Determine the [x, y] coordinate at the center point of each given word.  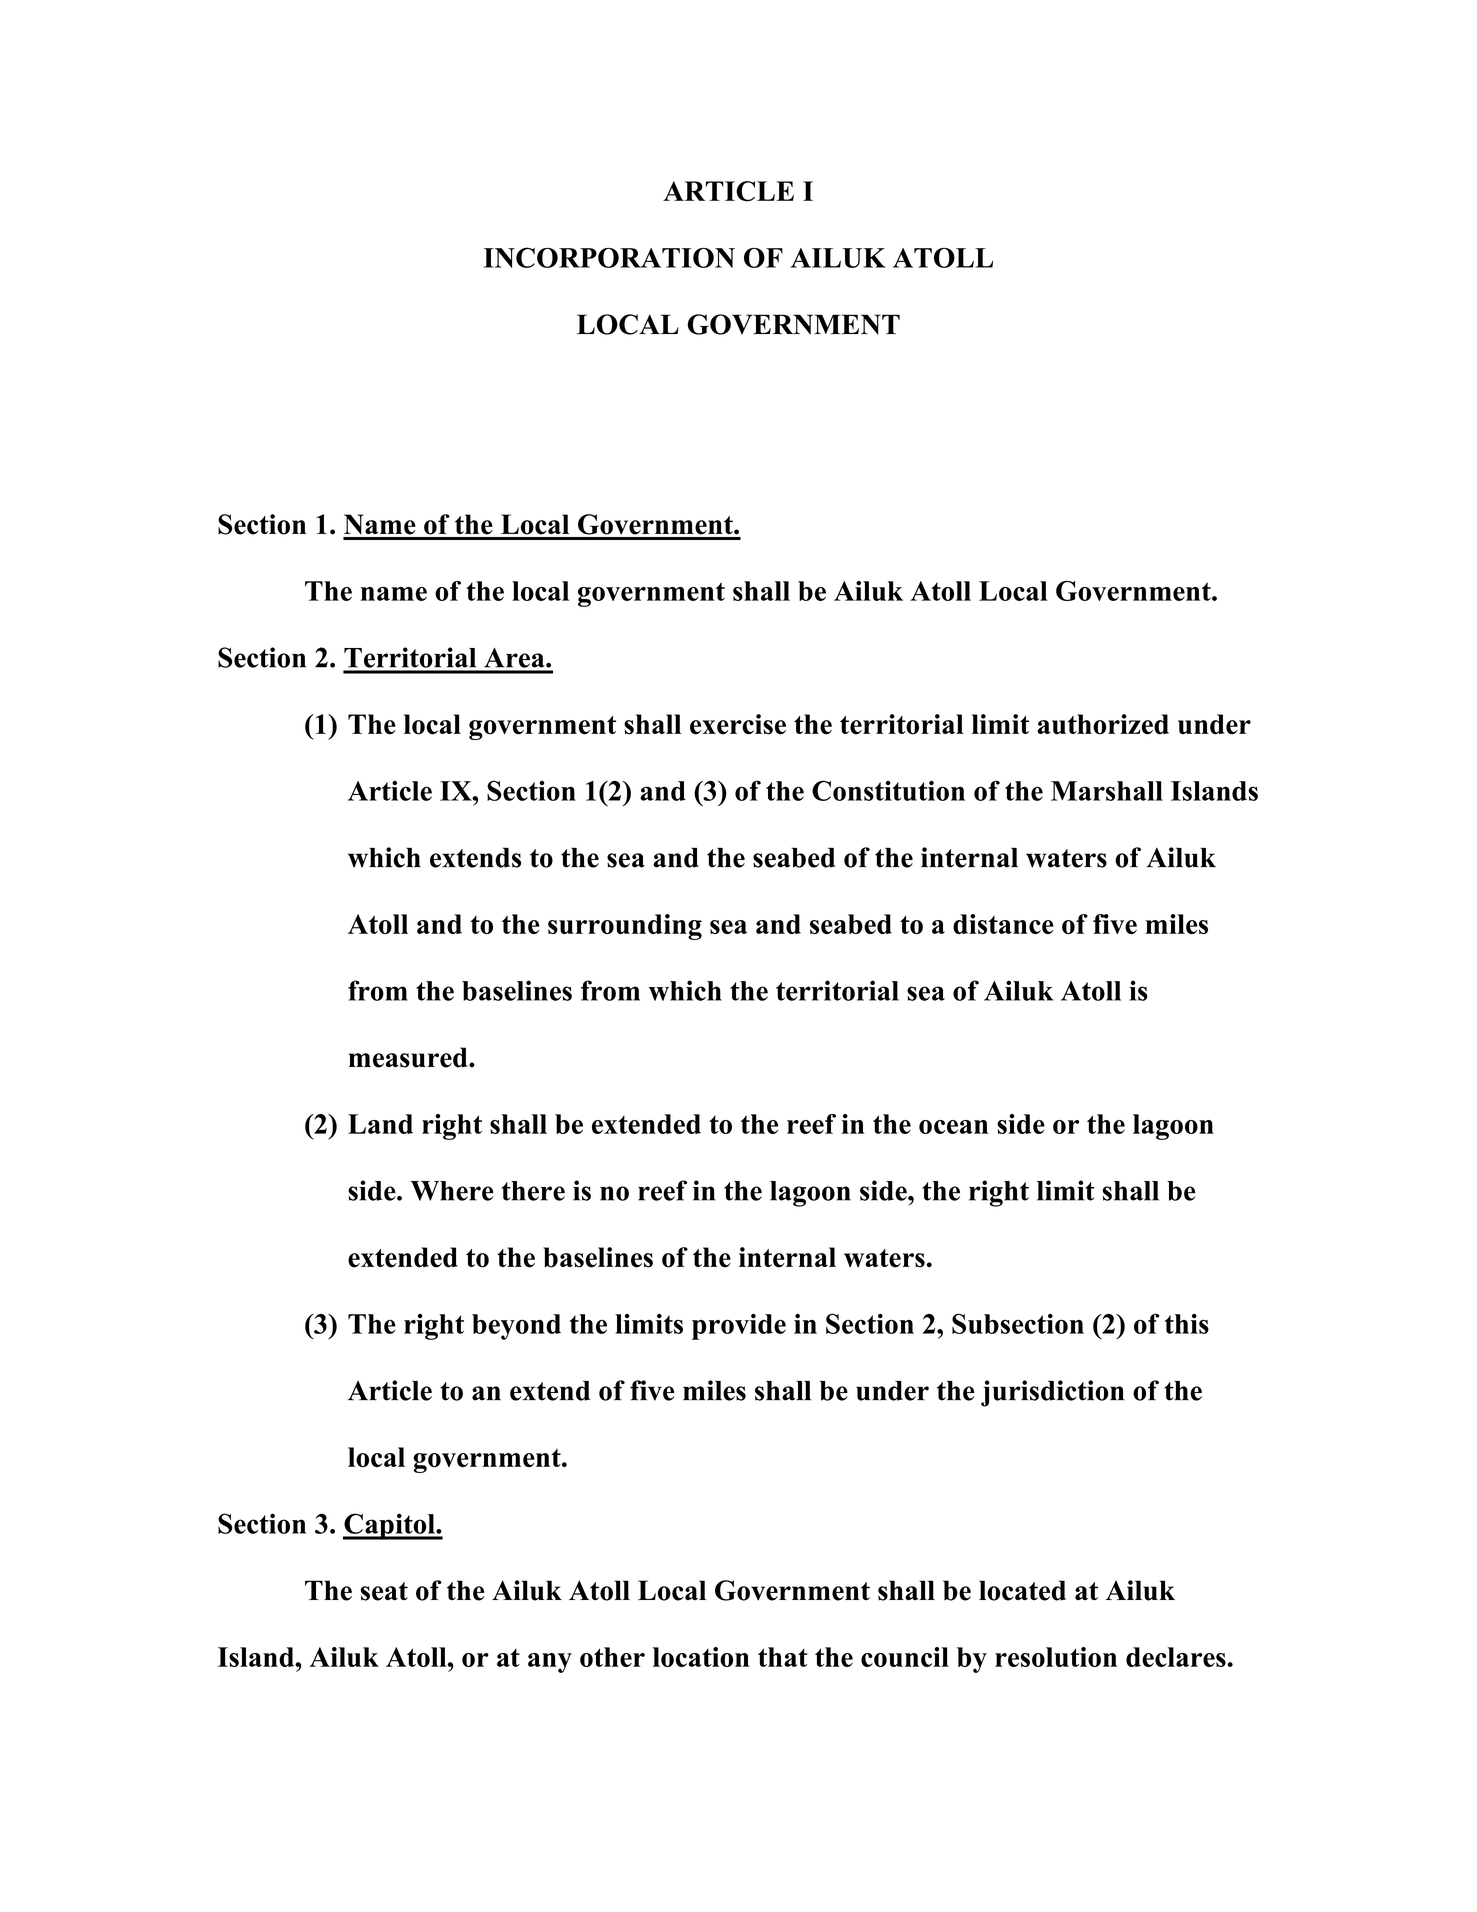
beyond [516, 1327]
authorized [1103, 724]
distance [1003, 924]
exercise [738, 724]
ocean [953, 1127]
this [1187, 1324]
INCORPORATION [609, 257]
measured [409, 1057]
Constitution [888, 790]
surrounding [625, 927]
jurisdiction [1053, 1393]
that [783, 1657]
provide [739, 1327]
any [550, 1663]
